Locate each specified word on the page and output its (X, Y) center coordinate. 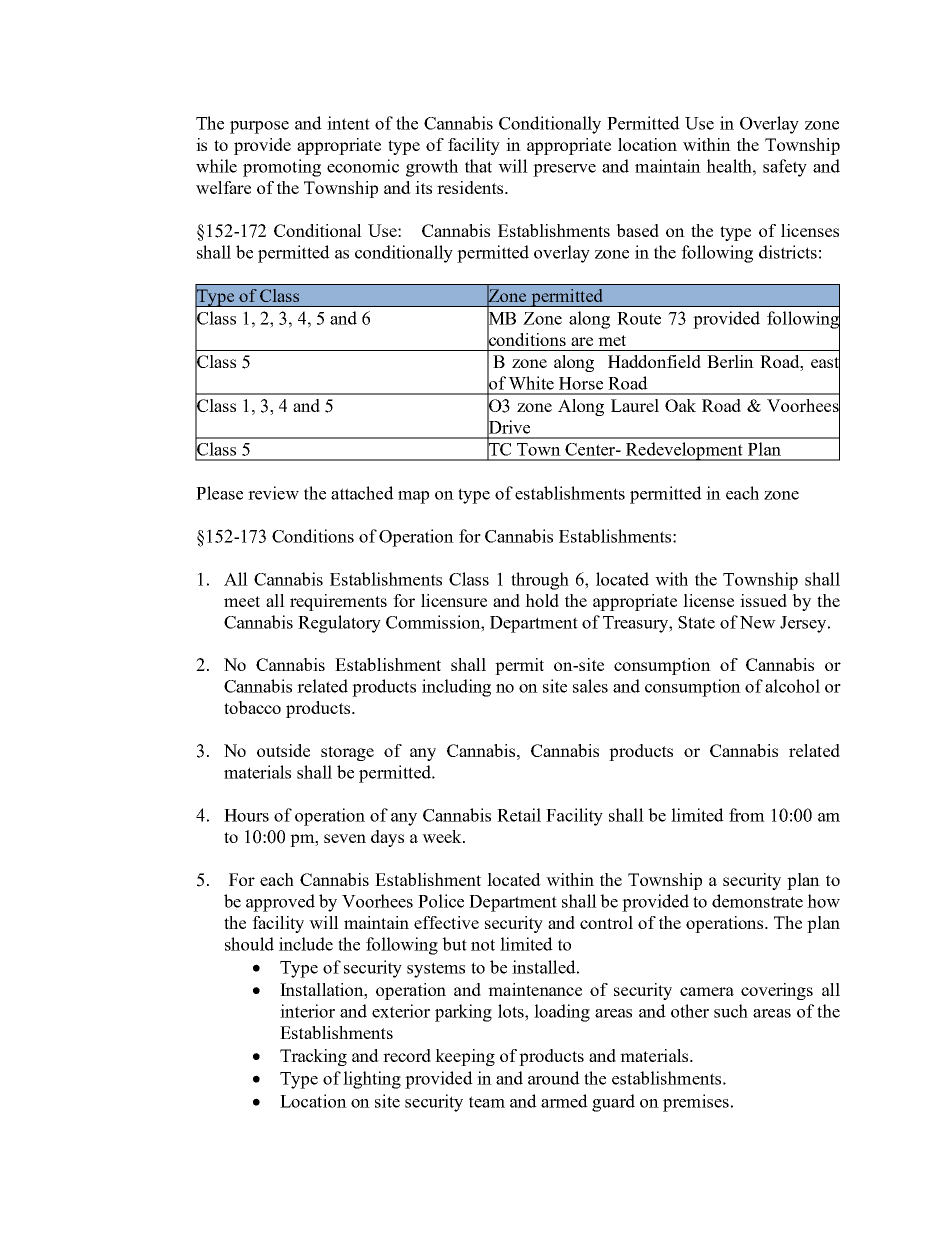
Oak (680, 405)
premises (696, 1103)
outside (283, 750)
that (478, 166)
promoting (282, 168)
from (747, 815)
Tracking (313, 1057)
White (531, 383)
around (554, 1078)
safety (785, 168)
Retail (519, 815)
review (273, 493)
